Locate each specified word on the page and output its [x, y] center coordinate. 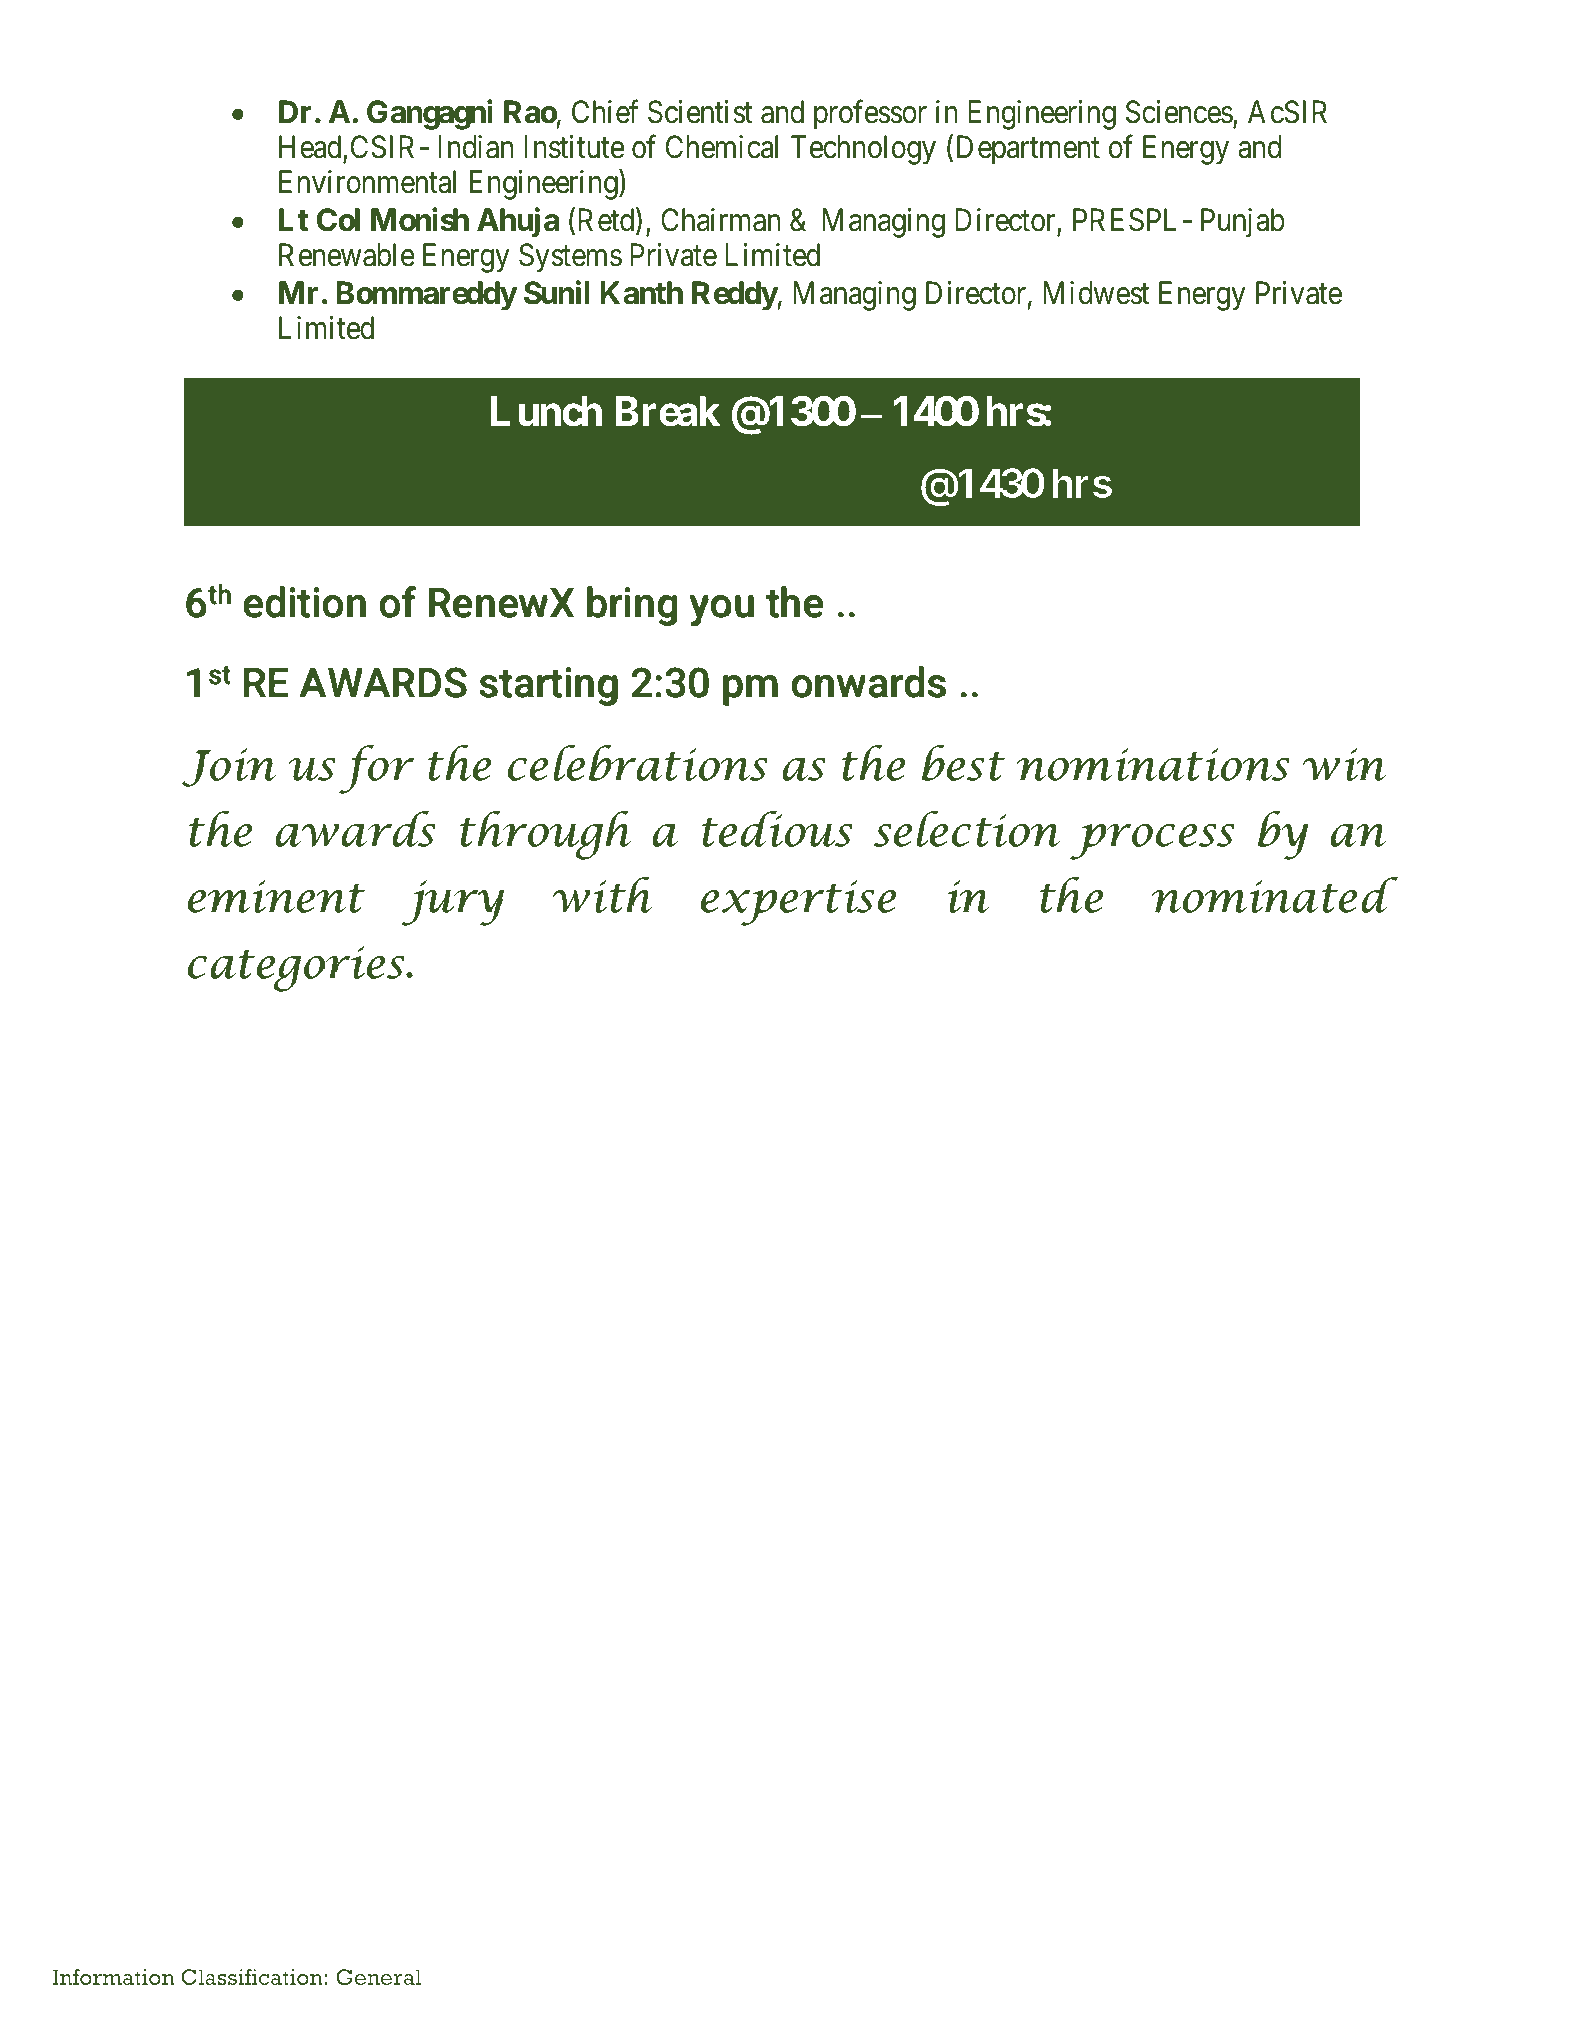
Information [114, 1977]
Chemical [722, 147]
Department [1028, 150]
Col [338, 220]
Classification [252, 1977]
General [378, 1977]
